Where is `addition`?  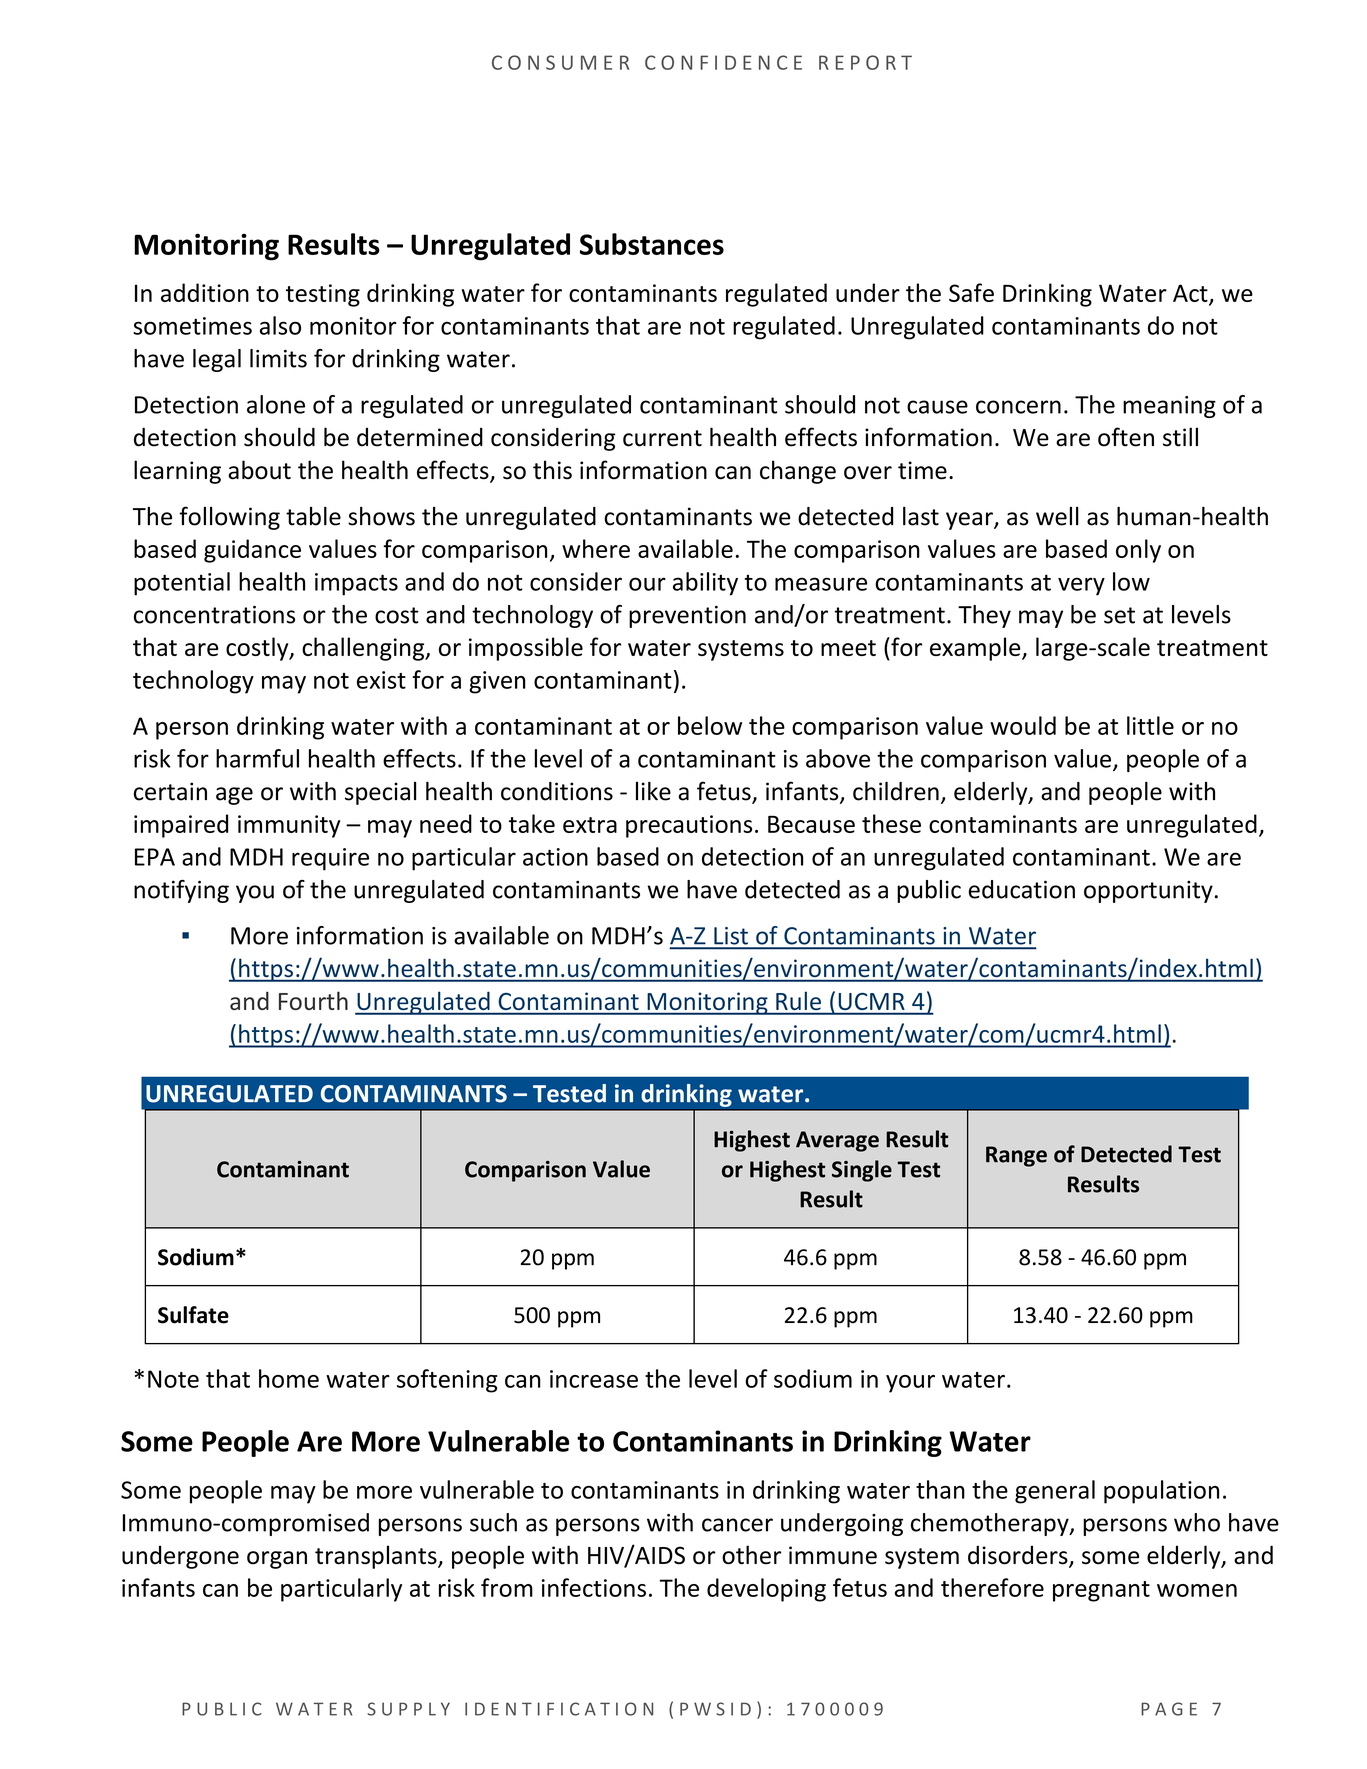 addition is located at coordinates (205, 292).
